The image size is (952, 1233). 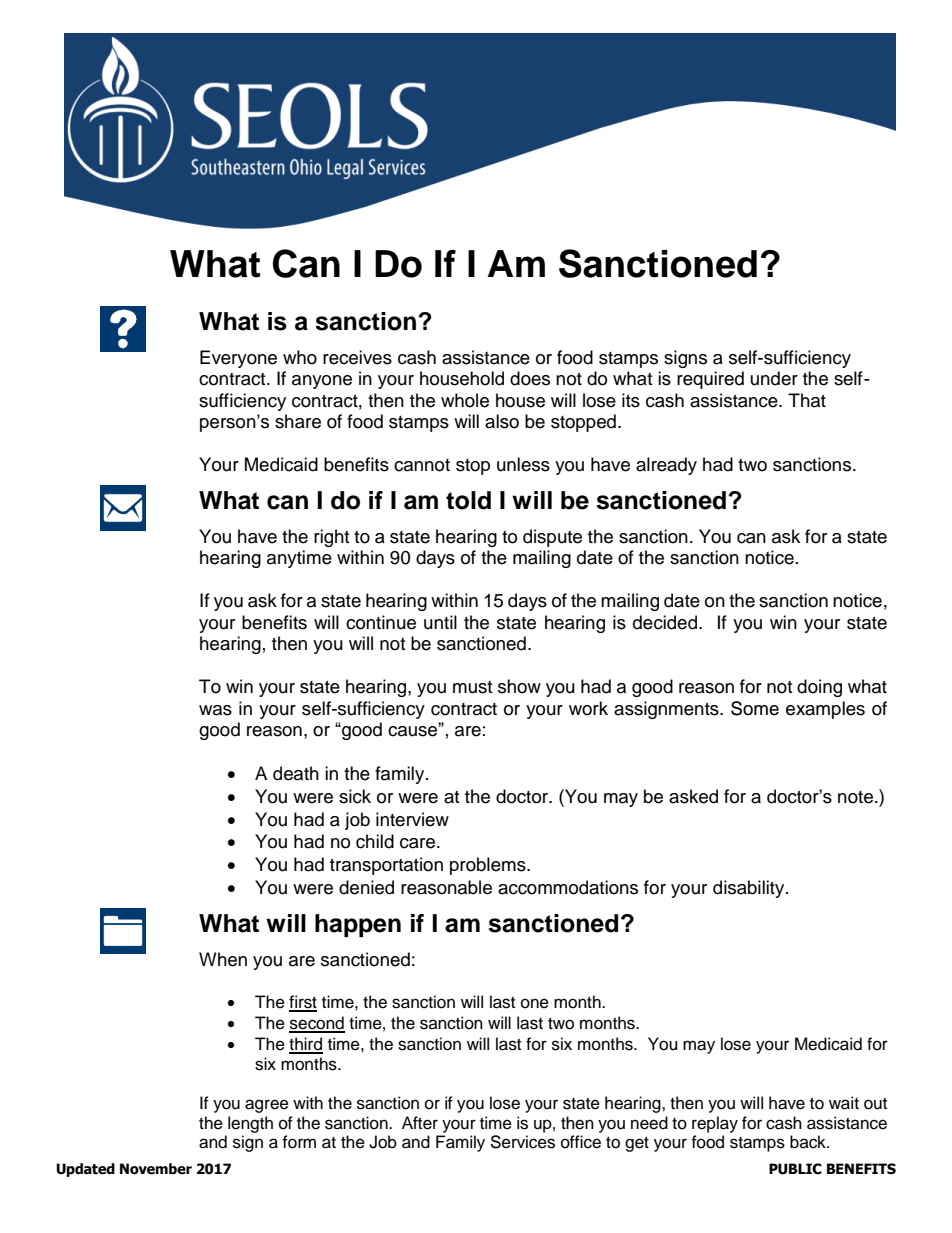 What do you see at coordinates (530, 378) in the page?
I see `does` at bounding box center [530, 378].
